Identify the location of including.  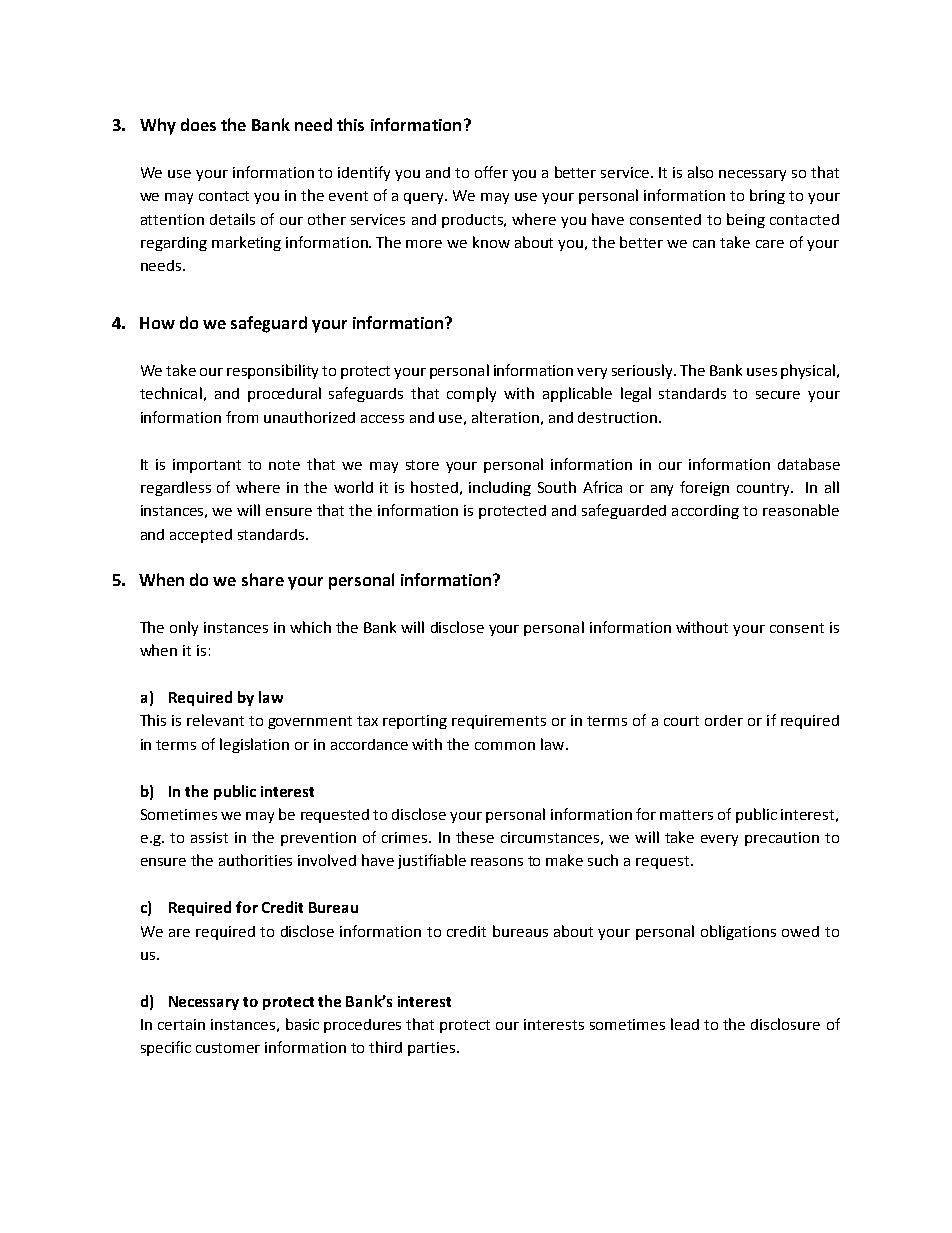
(500, 488).
